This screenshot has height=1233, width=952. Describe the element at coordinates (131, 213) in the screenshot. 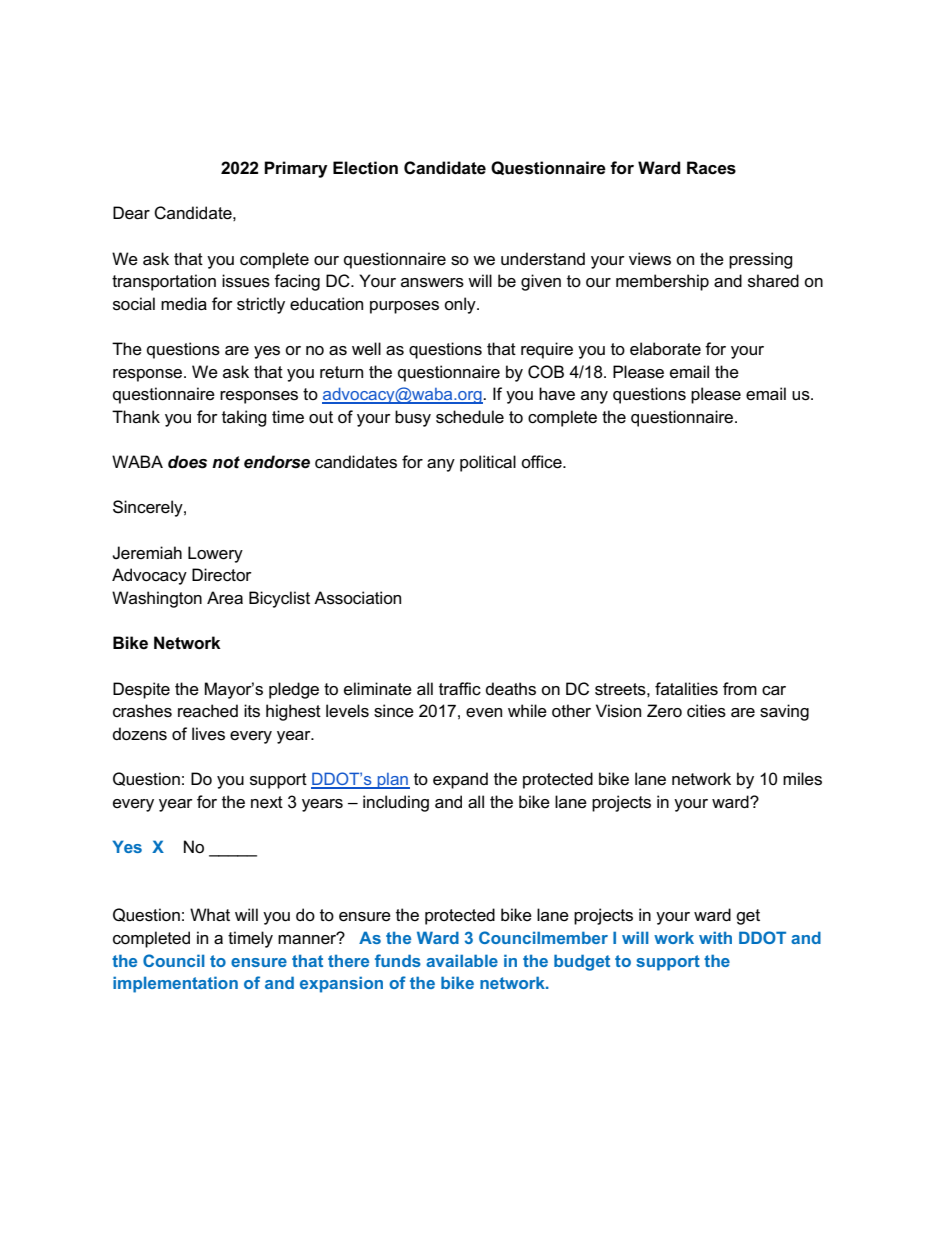

I see `Dear` at that location.
